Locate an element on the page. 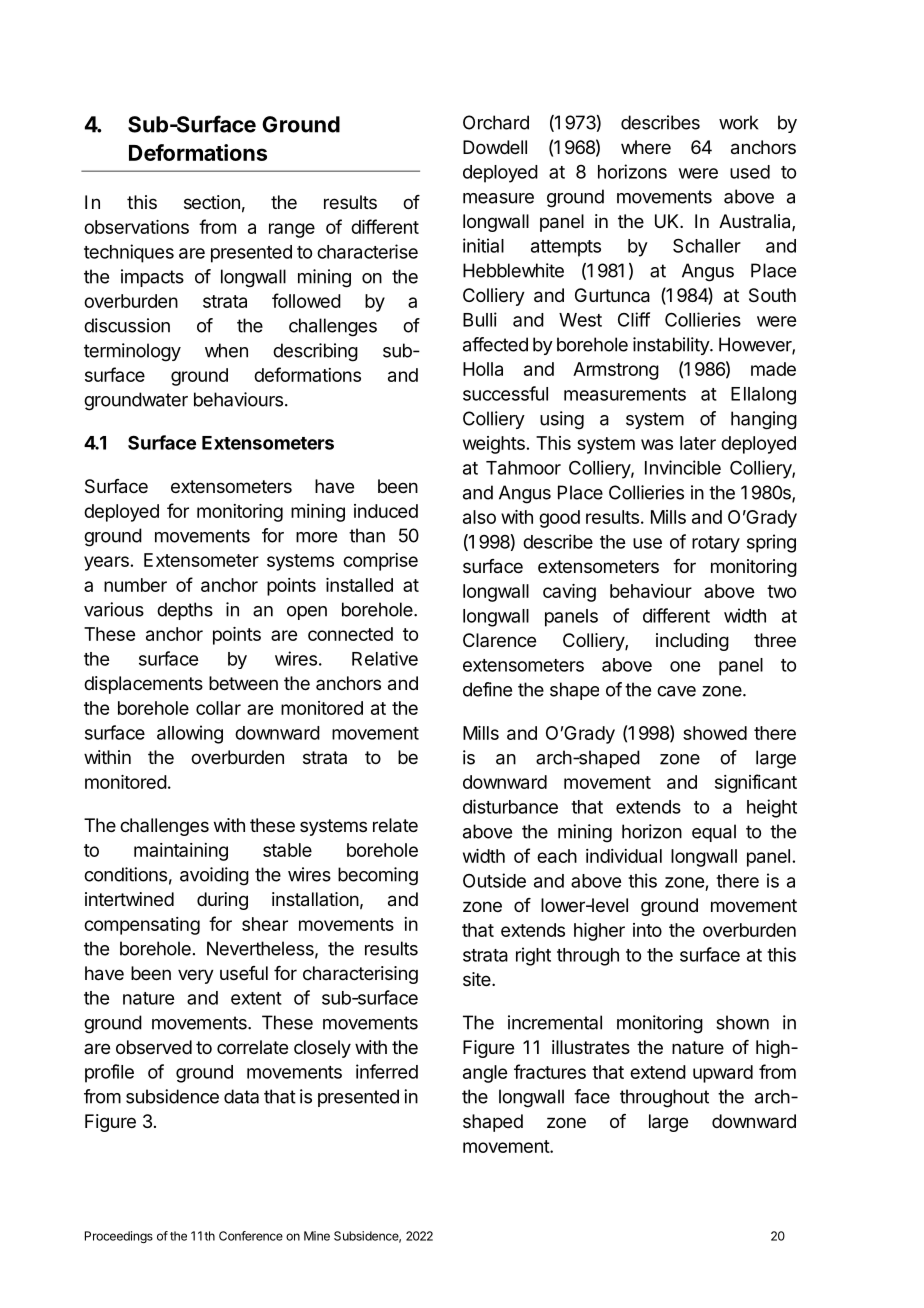 This document has width=924, height=1308. Invincible is located at coordinates (683, 467).
